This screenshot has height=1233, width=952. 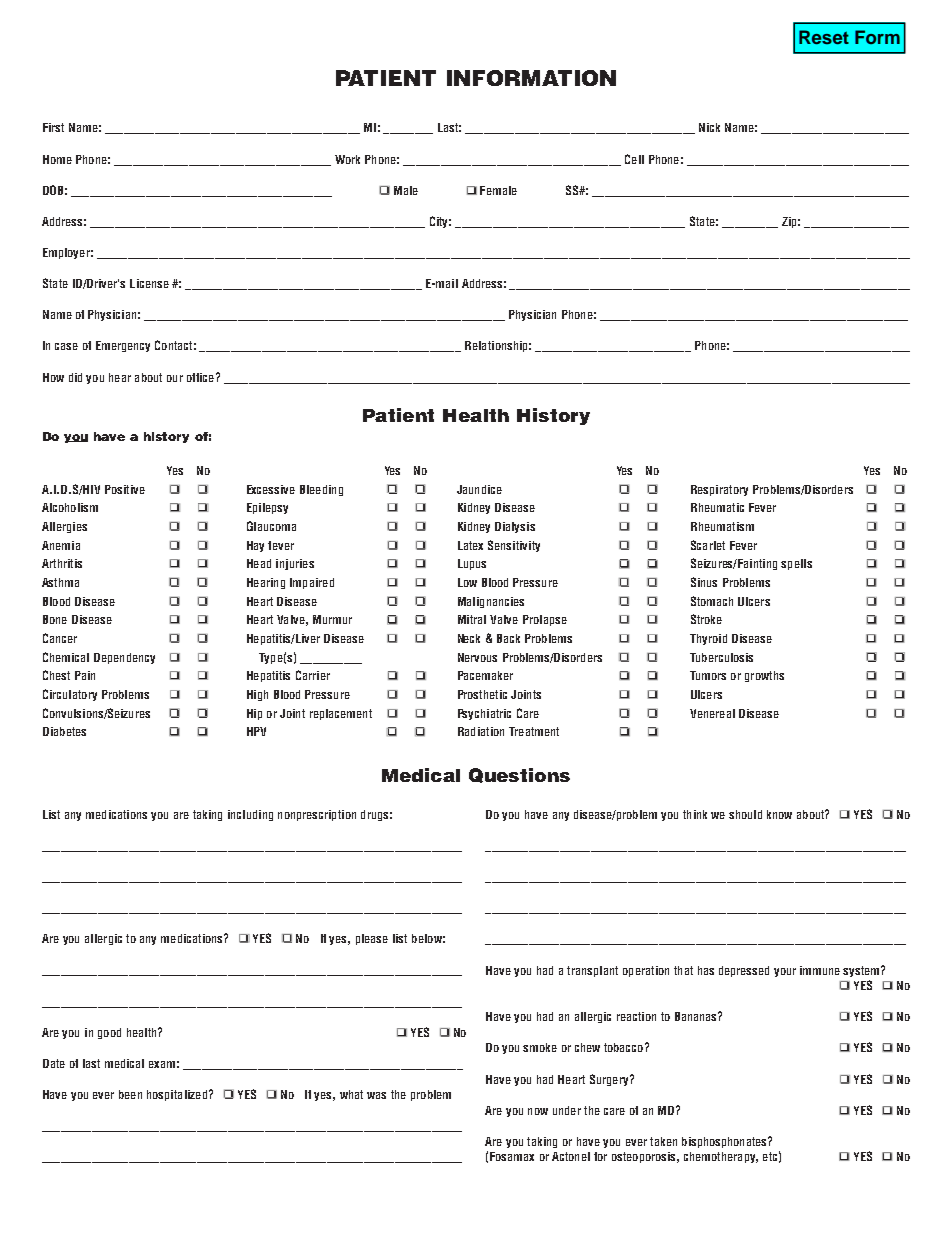 I want to click on Respiratory, so click(x=719, y=490).
